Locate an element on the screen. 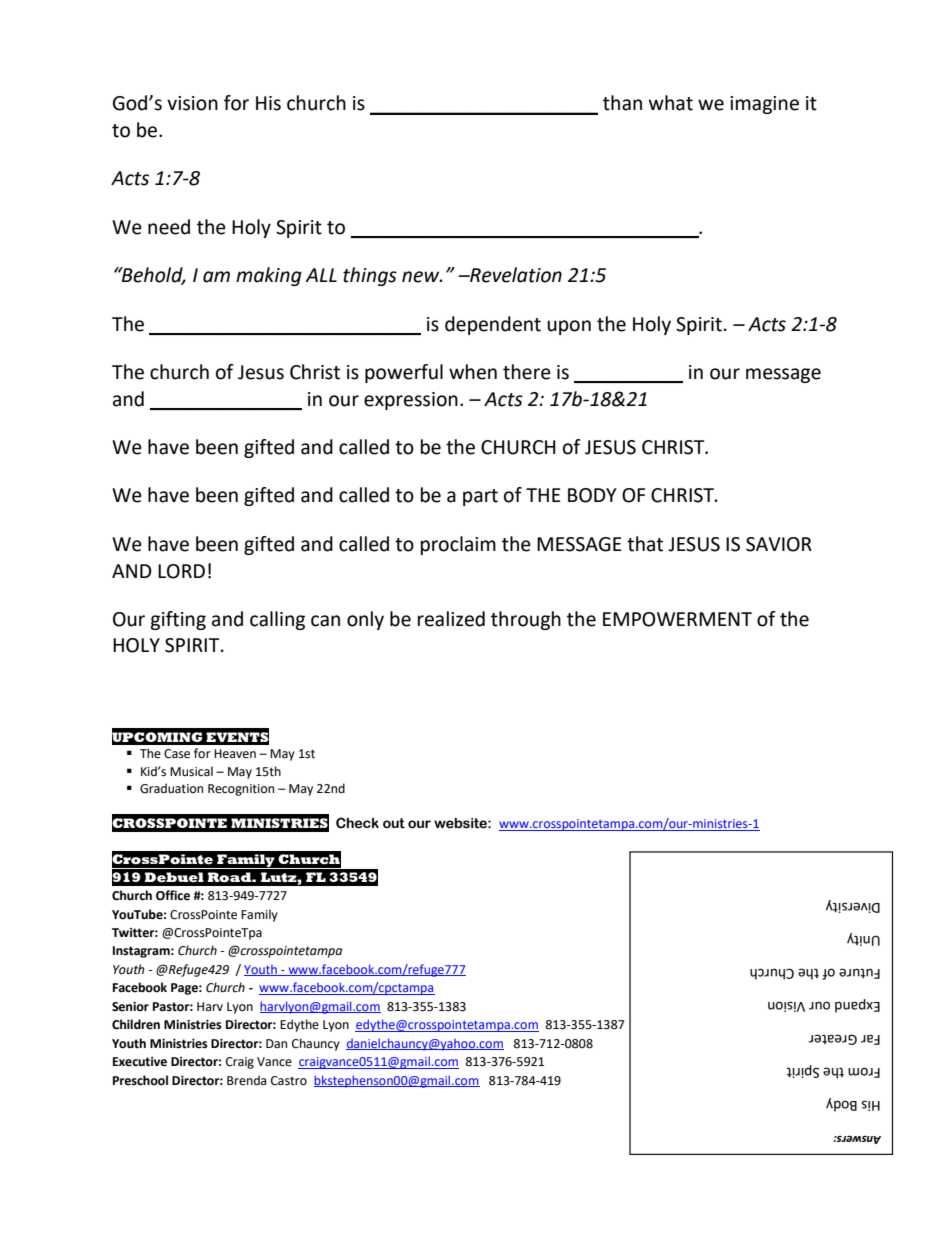 The width and height of the screenshot is (952, 1233). EMPOWERMENT is located at coordinates (677, 619).
